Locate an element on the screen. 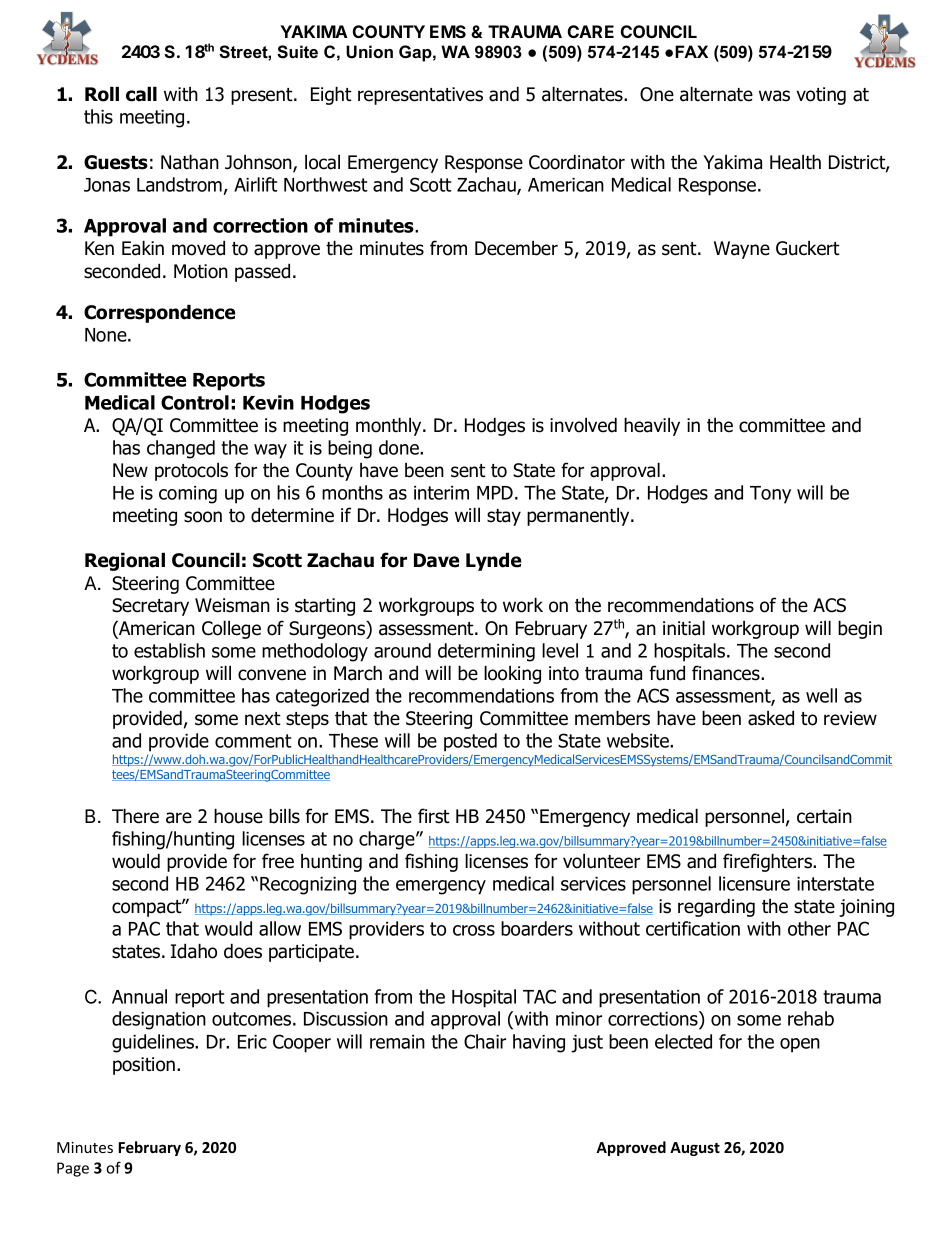 This screenshot has height=1233, width=952. position is located at coordinates (144, 1066).
